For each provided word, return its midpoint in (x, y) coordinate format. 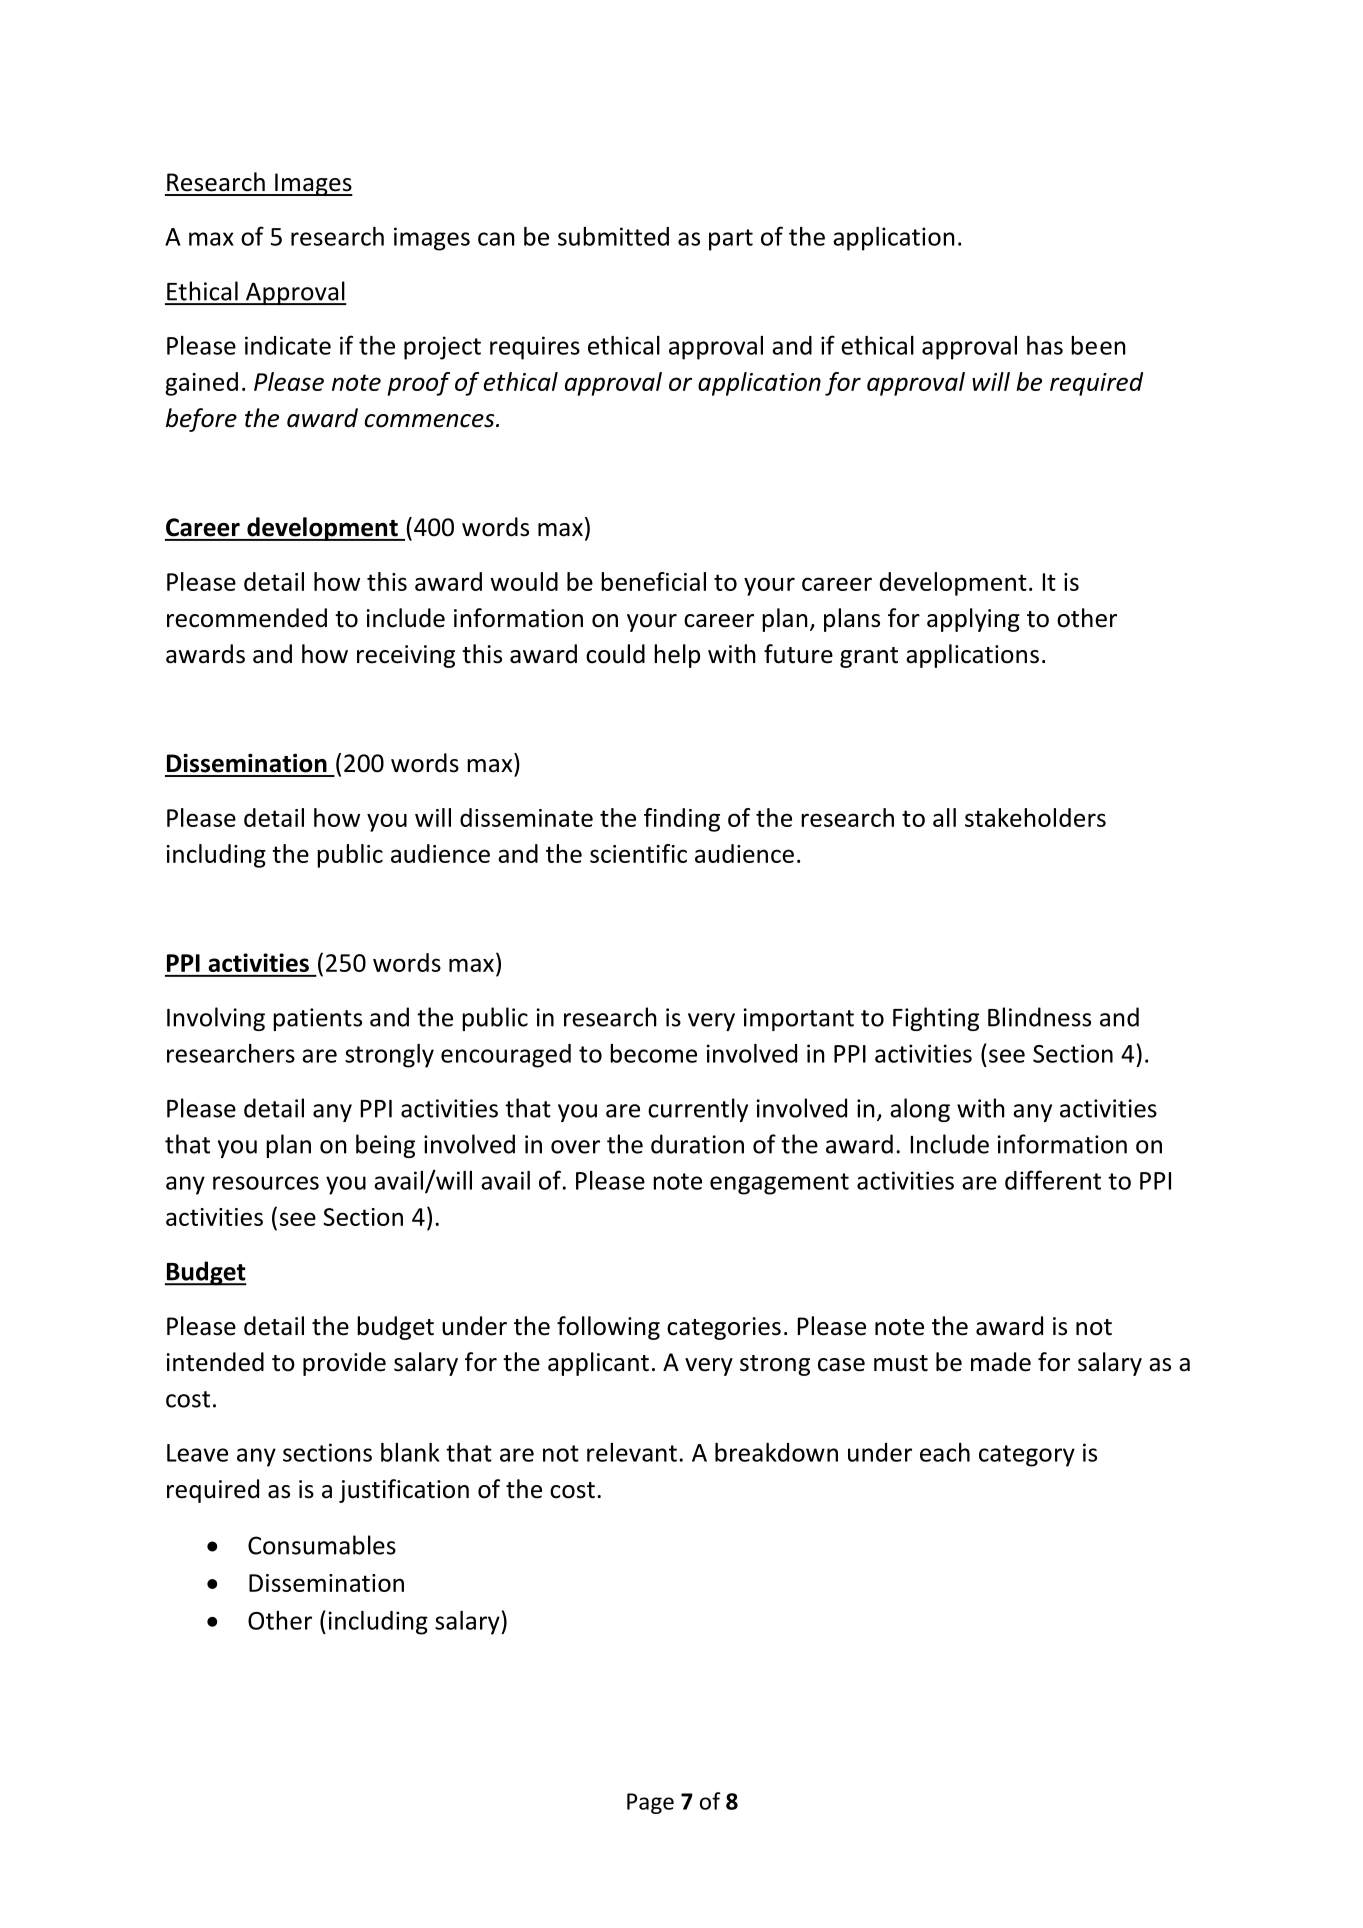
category (1027, 1456)
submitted (613, 236)
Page (650, 1803)
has (1045, 345)
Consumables (322, 1545)
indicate (288, 345)
